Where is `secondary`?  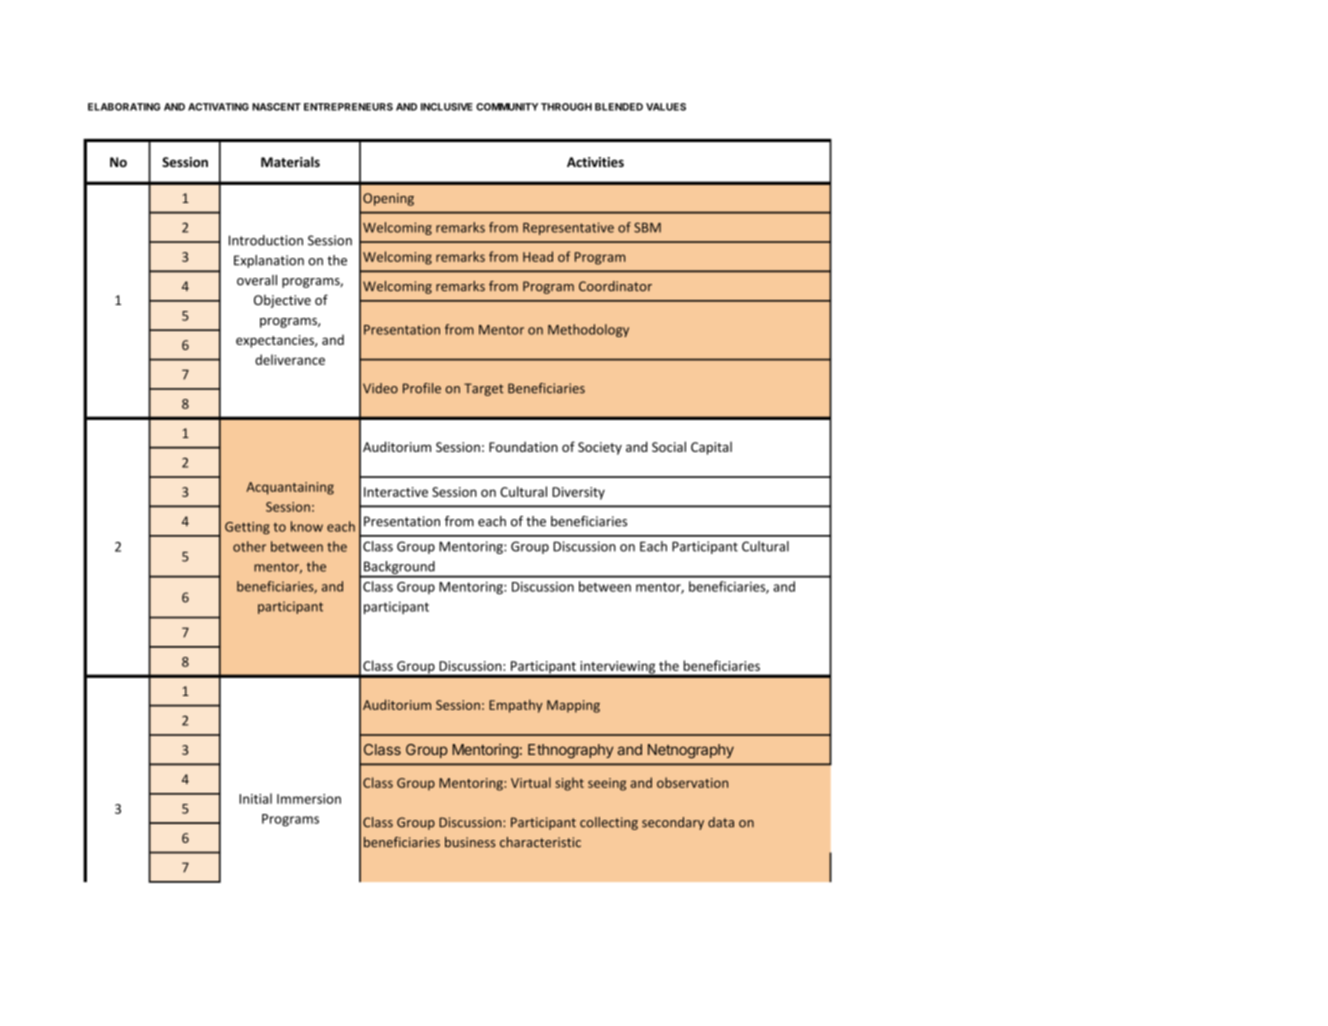
secondary is located at coordinates (673, 823).
